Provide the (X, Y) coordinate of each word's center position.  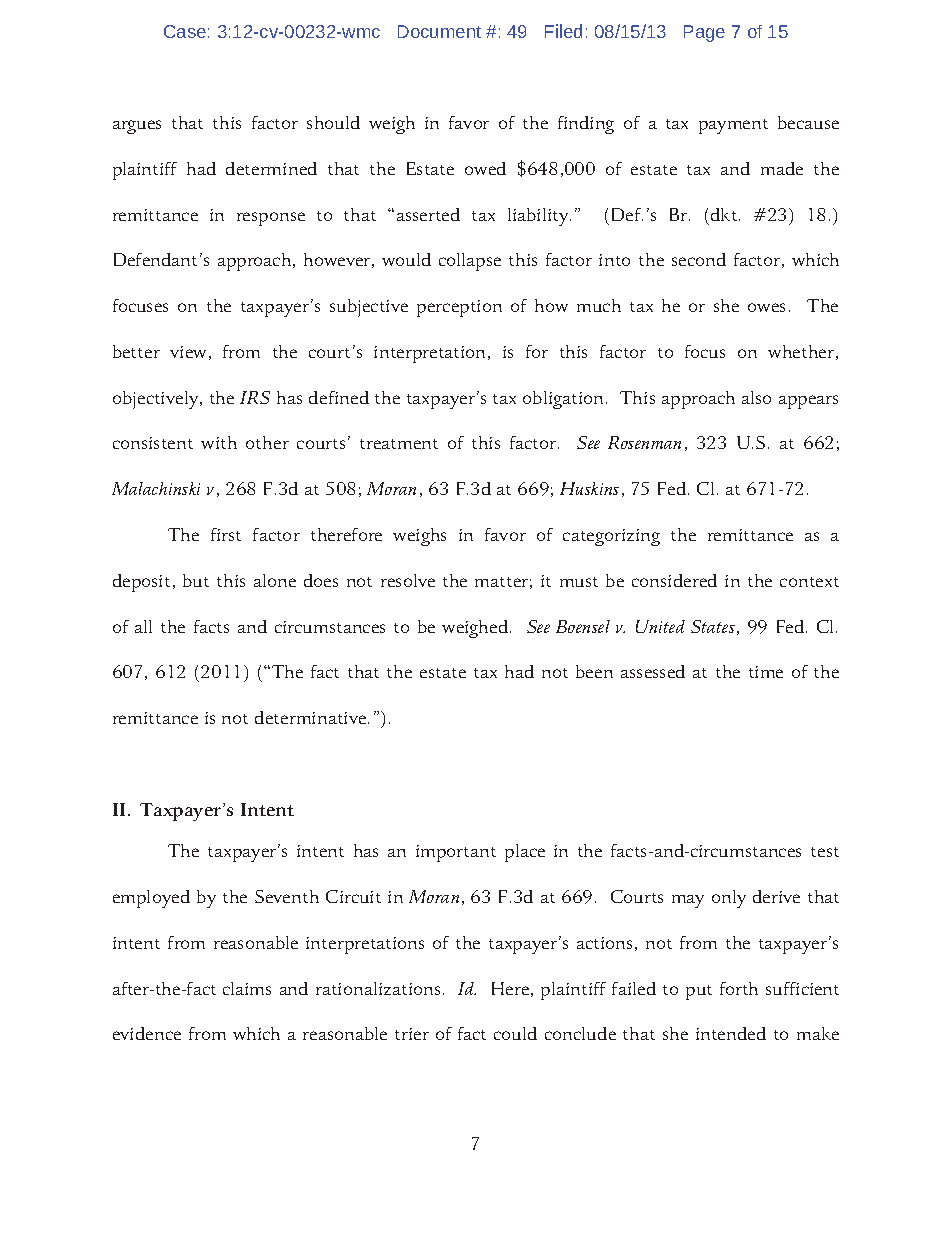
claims (247, 988)
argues (137, 127)
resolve (408, 580)
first (226, 534)
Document (439, 31)
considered (674, 580)
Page (704, 33)
